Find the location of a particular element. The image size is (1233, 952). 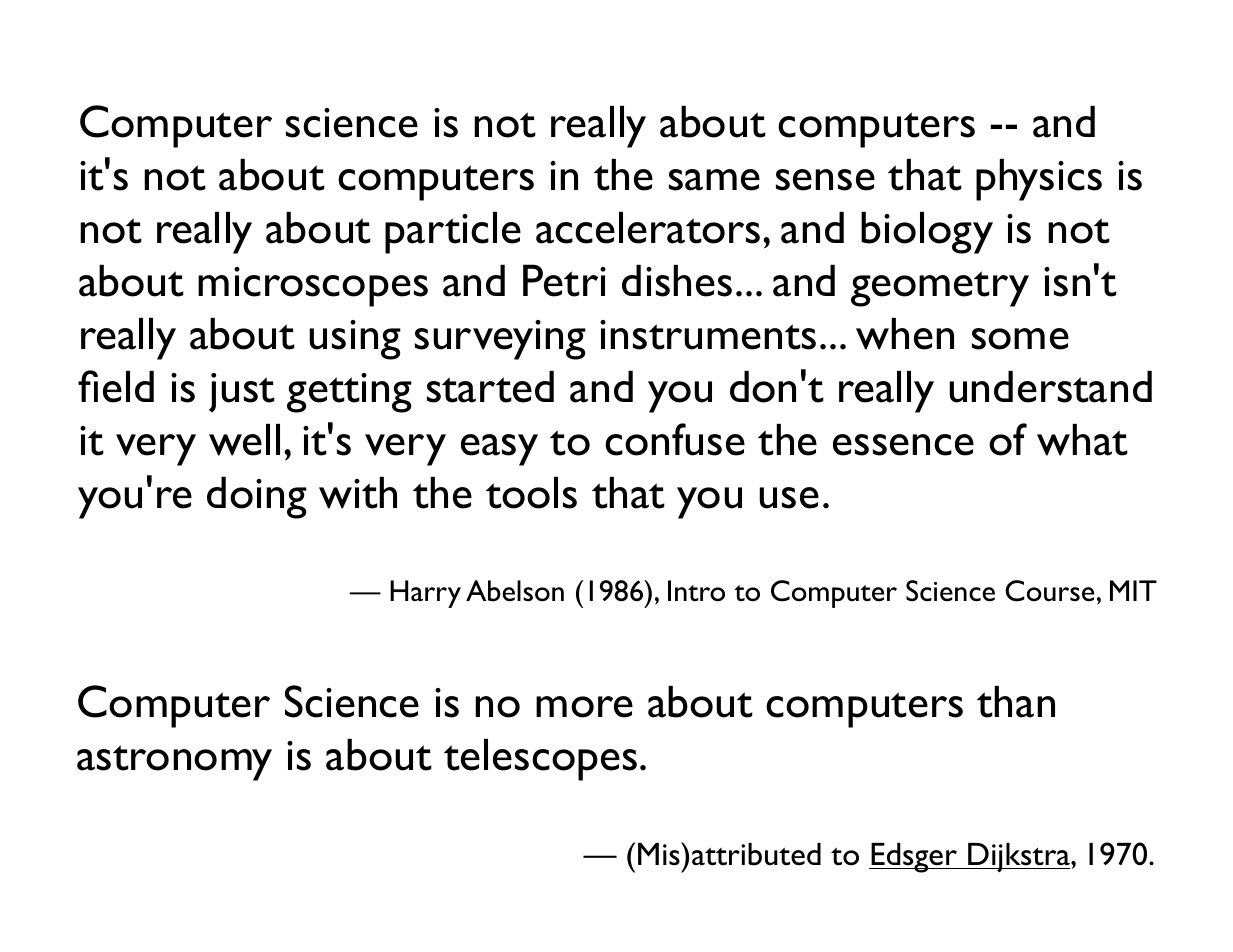

astronomy is located at coordinates (174, 763).
